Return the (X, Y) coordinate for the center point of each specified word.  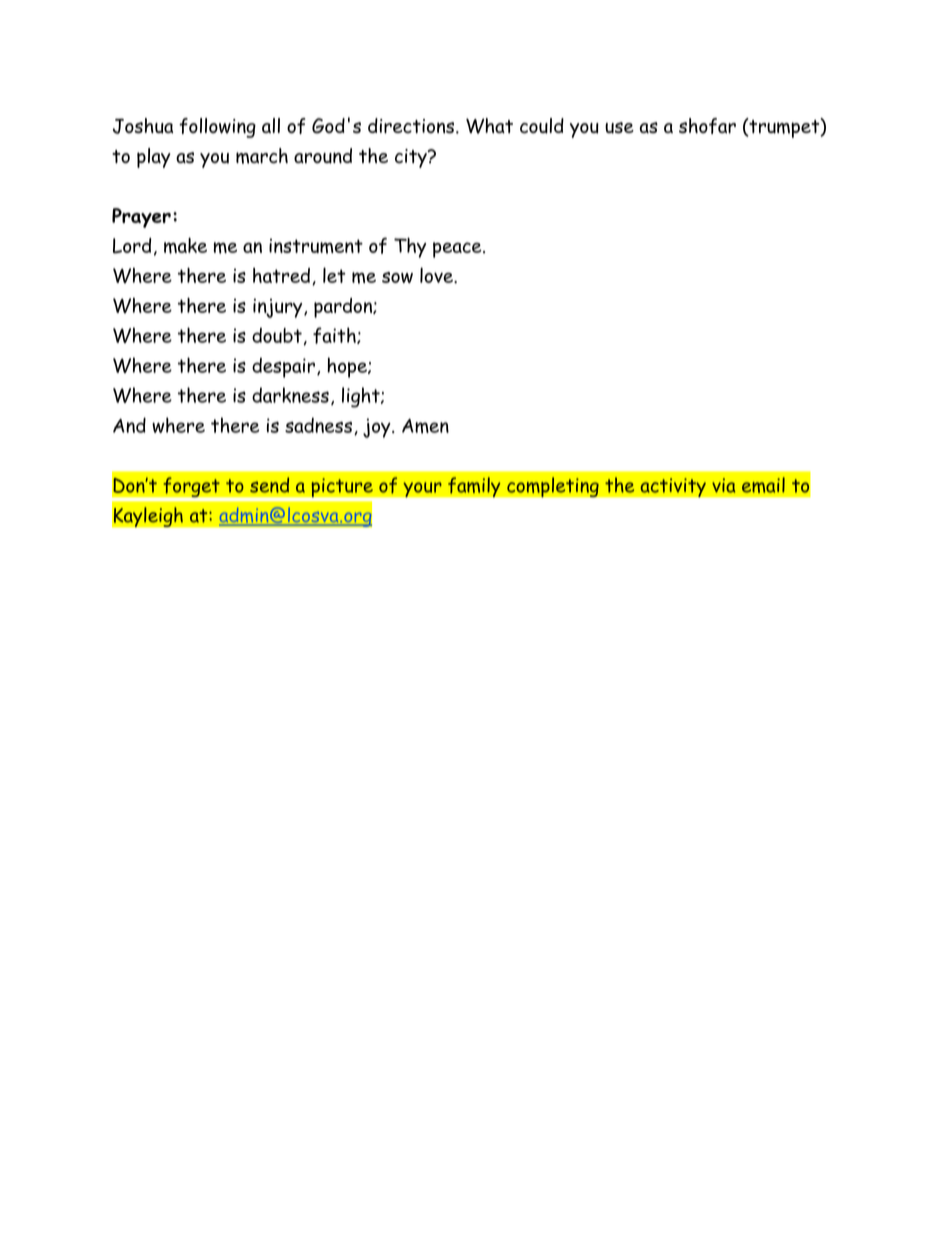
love (437, 275)
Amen (425, 426)
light (362, 397)
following (217, 128)
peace (458, 250)
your (422, 489)
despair (283, 368)
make (185, 245)
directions (412, 126)
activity (673, 487)
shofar (707, 126)
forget (191, 488)
